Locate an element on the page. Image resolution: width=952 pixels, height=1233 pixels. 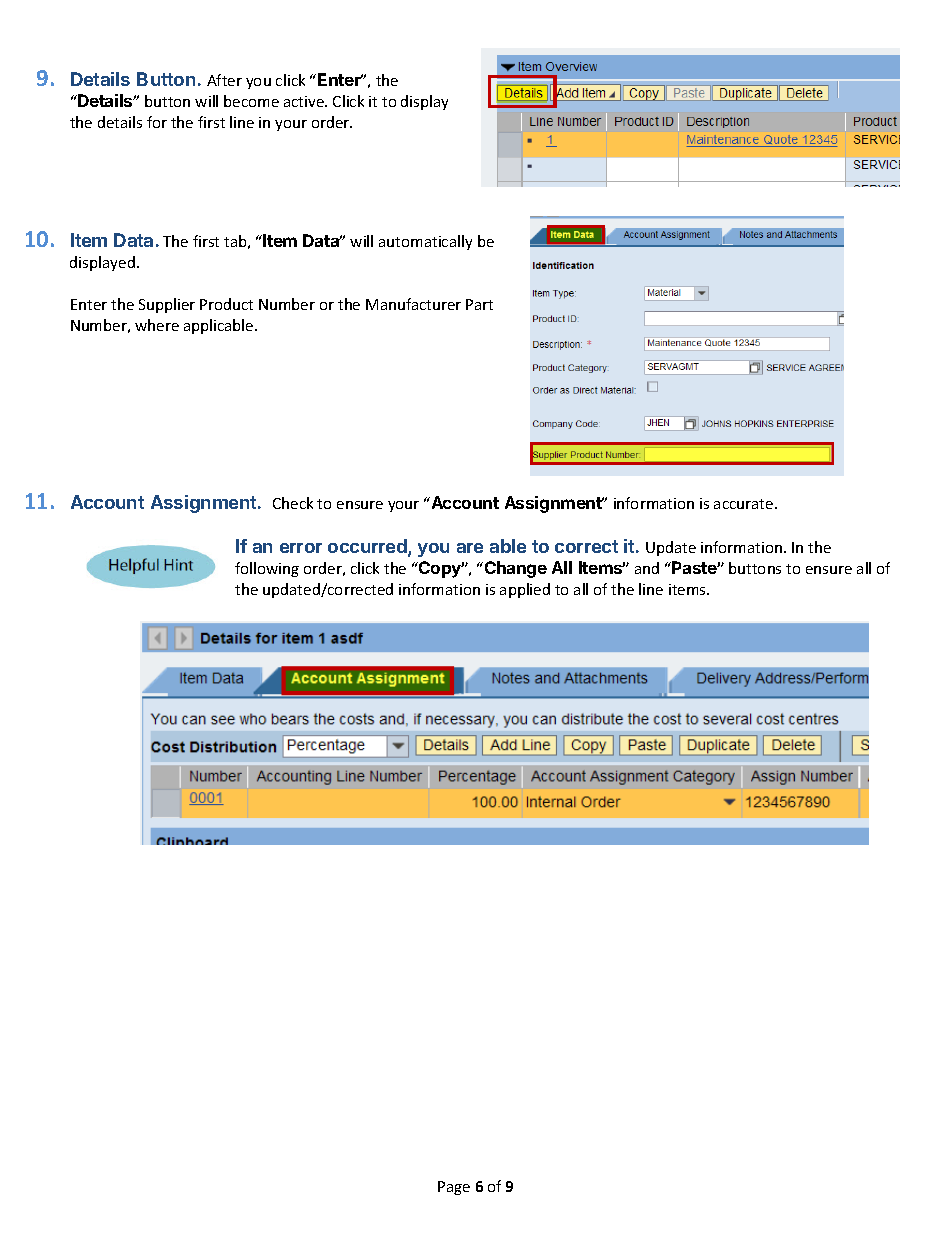
applied is located at coordinates (525, 590).
